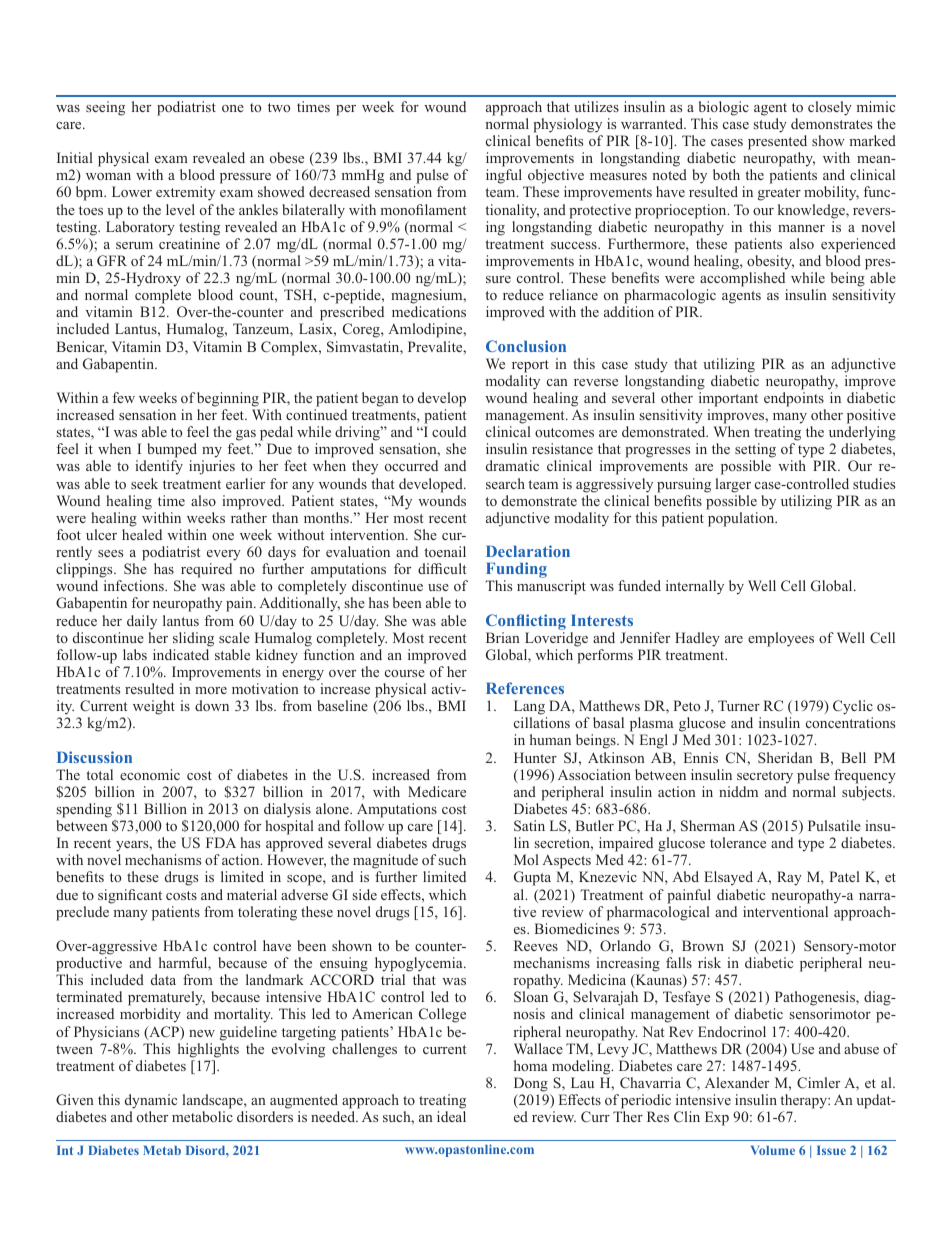 Image resolution: width=952 pixels, height=1233 pixels. What do you see at coordinates (451, 1116) in the screenshot?
I see `ideal` at bounding box center [451, 1116].
